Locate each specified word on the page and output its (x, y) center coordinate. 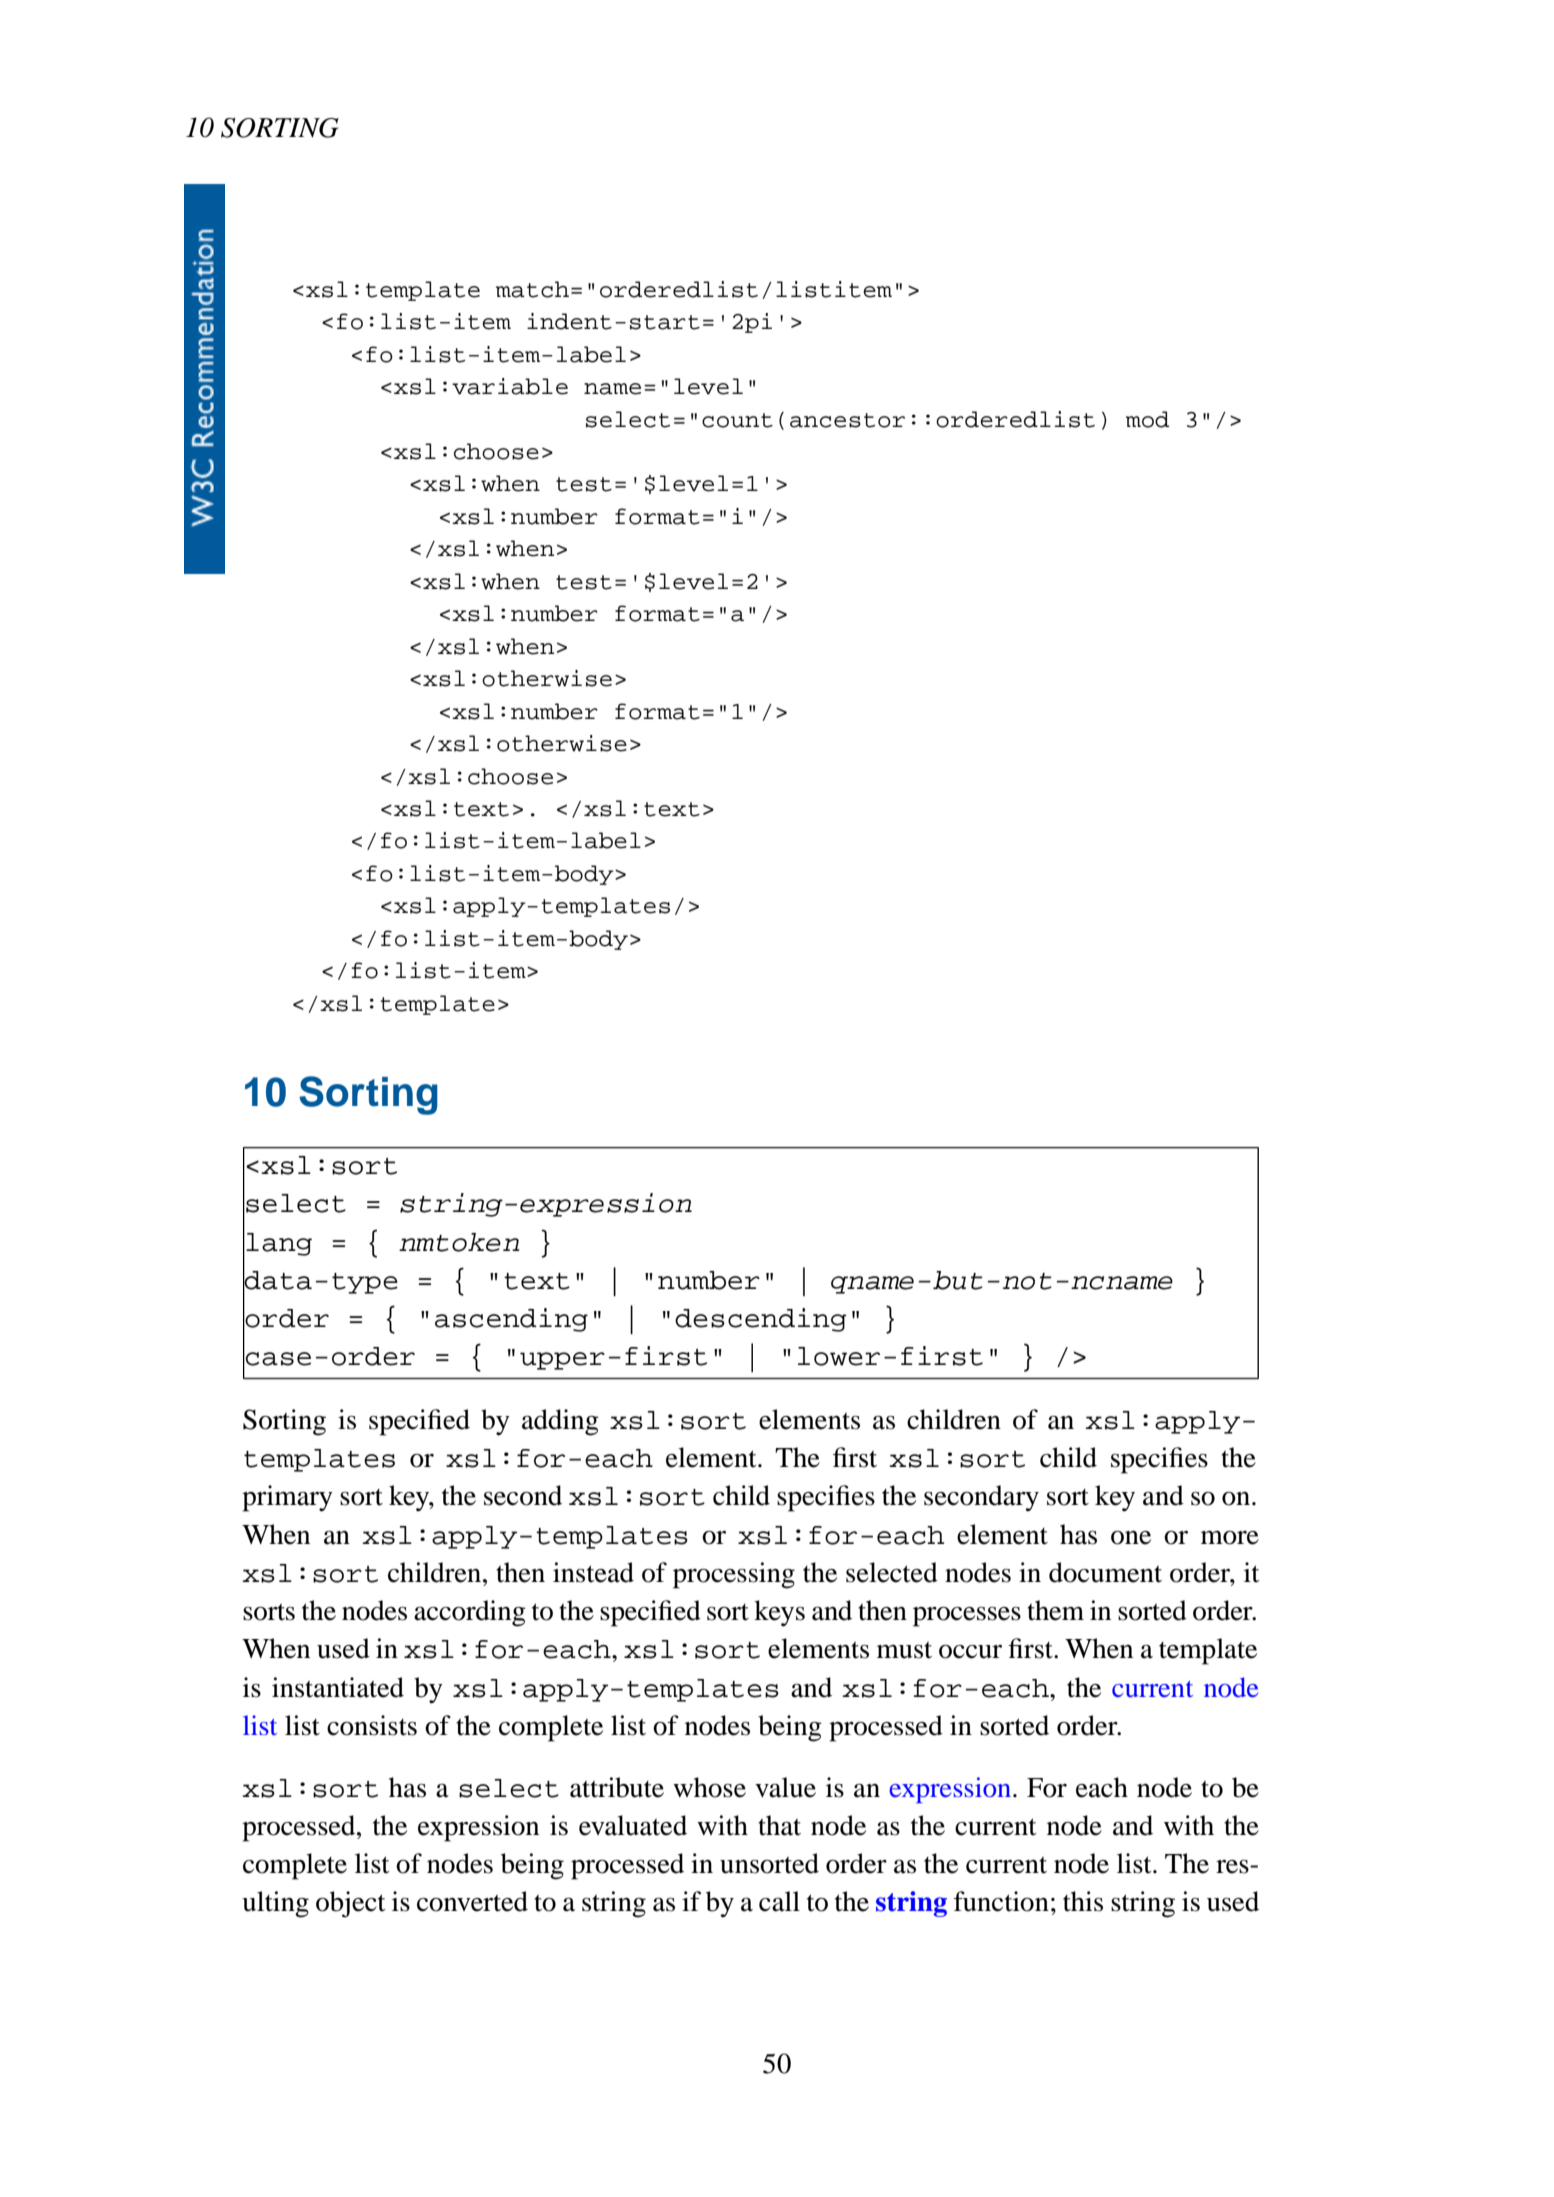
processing (734, 1575)
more (1230, 1538)
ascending (511, 1320)
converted (472, 1901)
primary (287, 1498)
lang (279, 1244)
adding (560, 1422)
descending (761, 1320)
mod (1147, 419)
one (1131, 1537)
